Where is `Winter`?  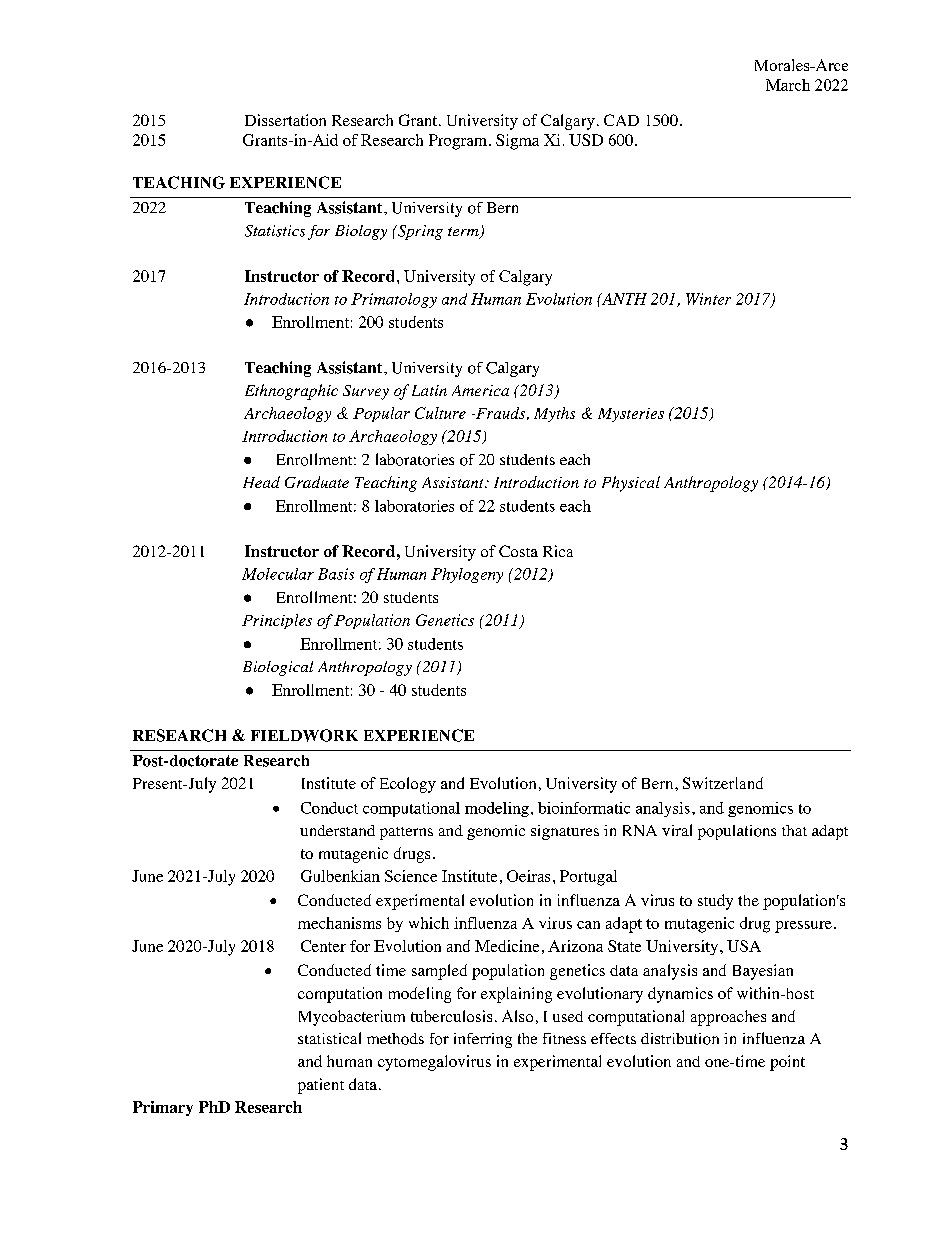
Winter is located at coordinates (708, 299).
